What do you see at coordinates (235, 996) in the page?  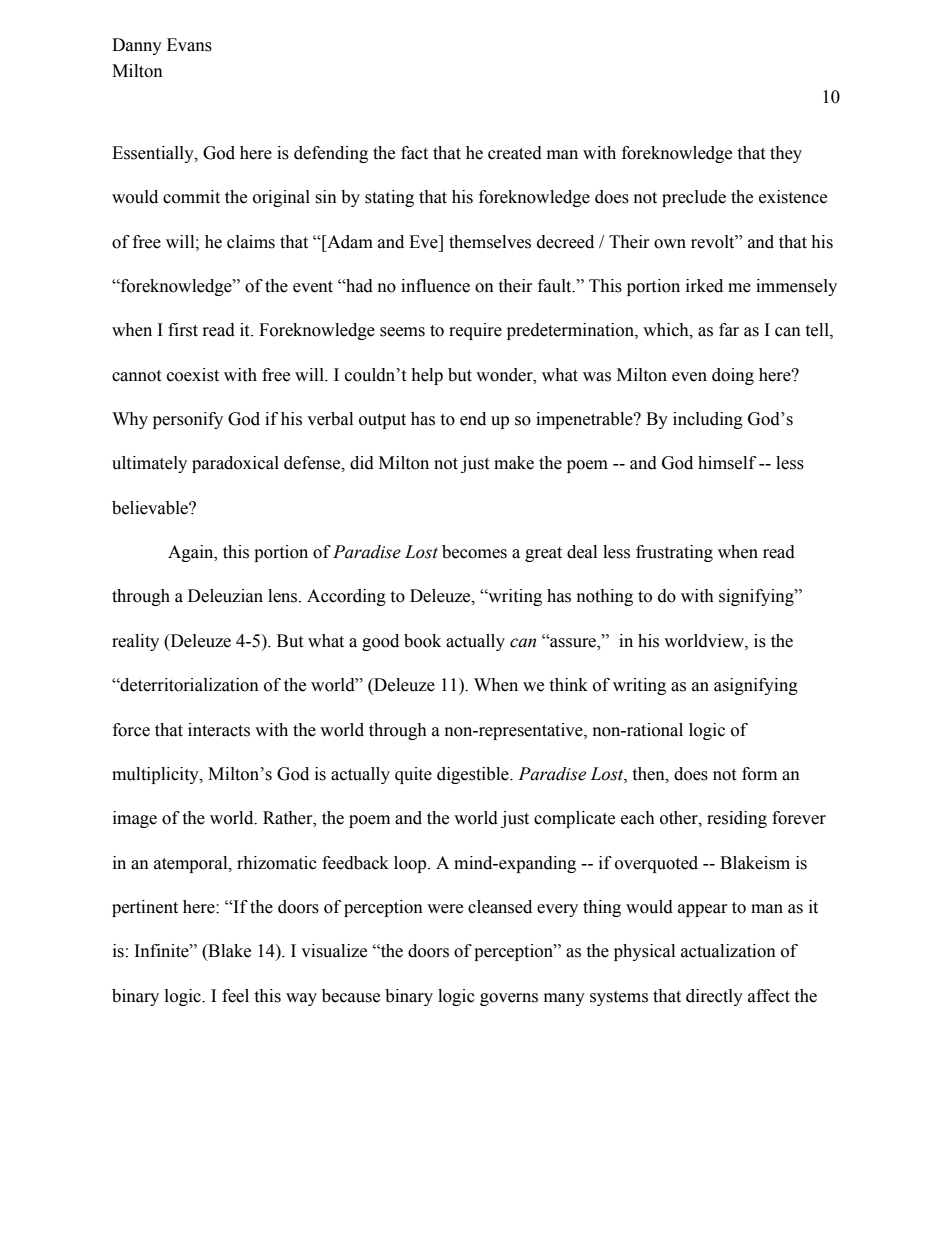 I see `feel` at bounding box center [235, 996].
